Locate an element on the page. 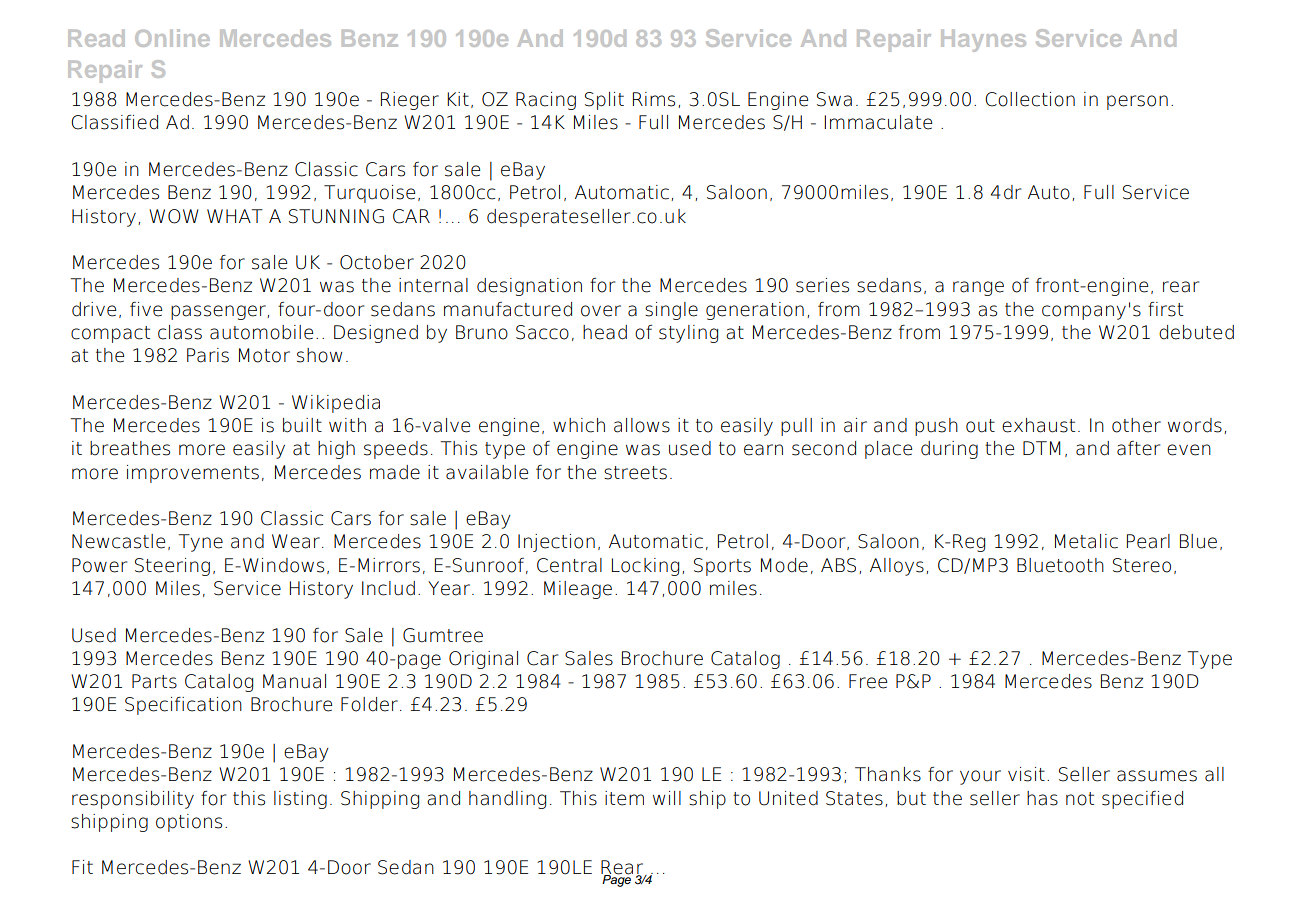 The height and width of the page is (924, 1308). Online is located at coordinates (172, 38).
